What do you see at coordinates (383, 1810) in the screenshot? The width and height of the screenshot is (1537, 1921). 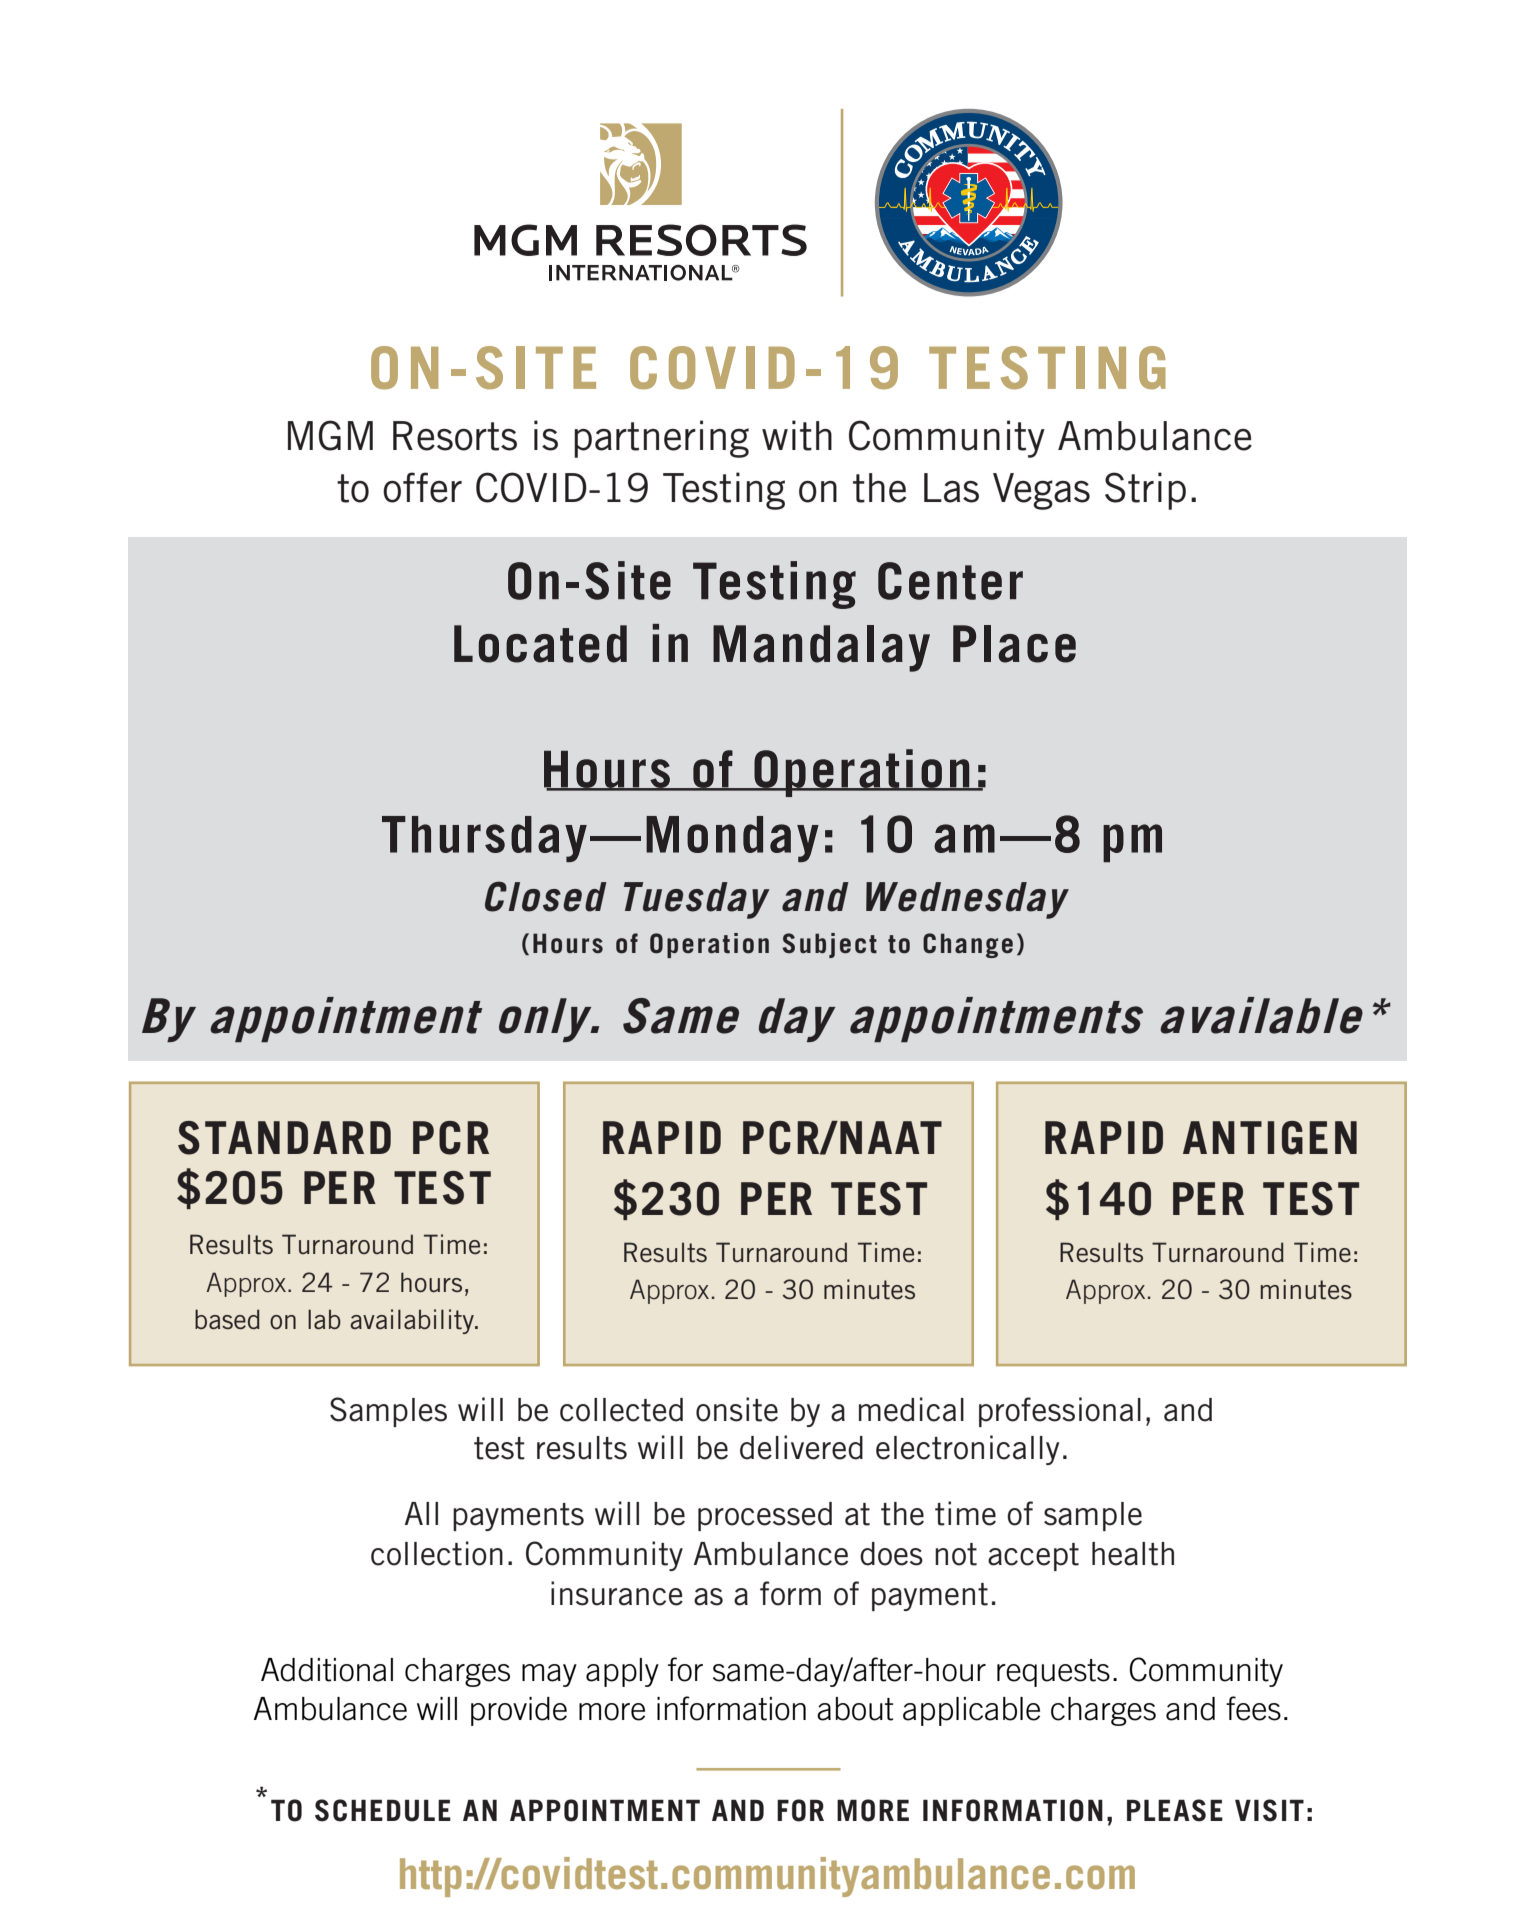 I see `SCHEDULE` at bounding box center [383, 1810].
